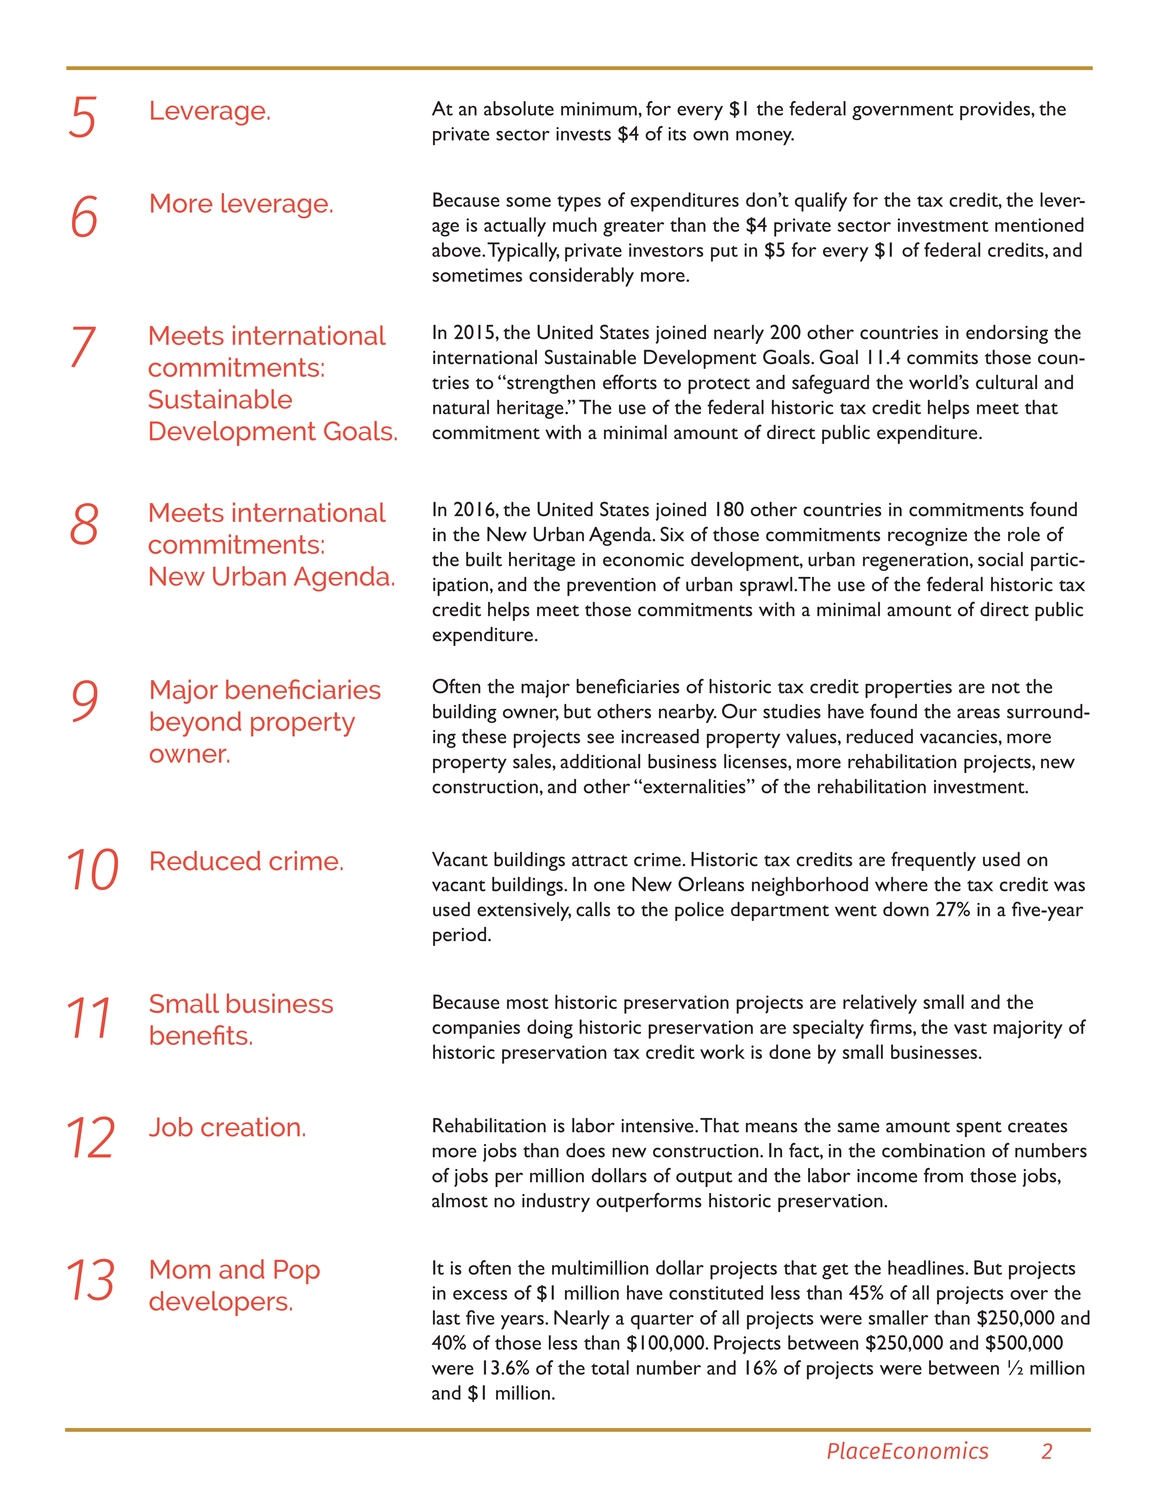 The image size is (1159, 1500). Describe the element at coordinates (583, 134) in the screenshot. I see `invests` at that location.
